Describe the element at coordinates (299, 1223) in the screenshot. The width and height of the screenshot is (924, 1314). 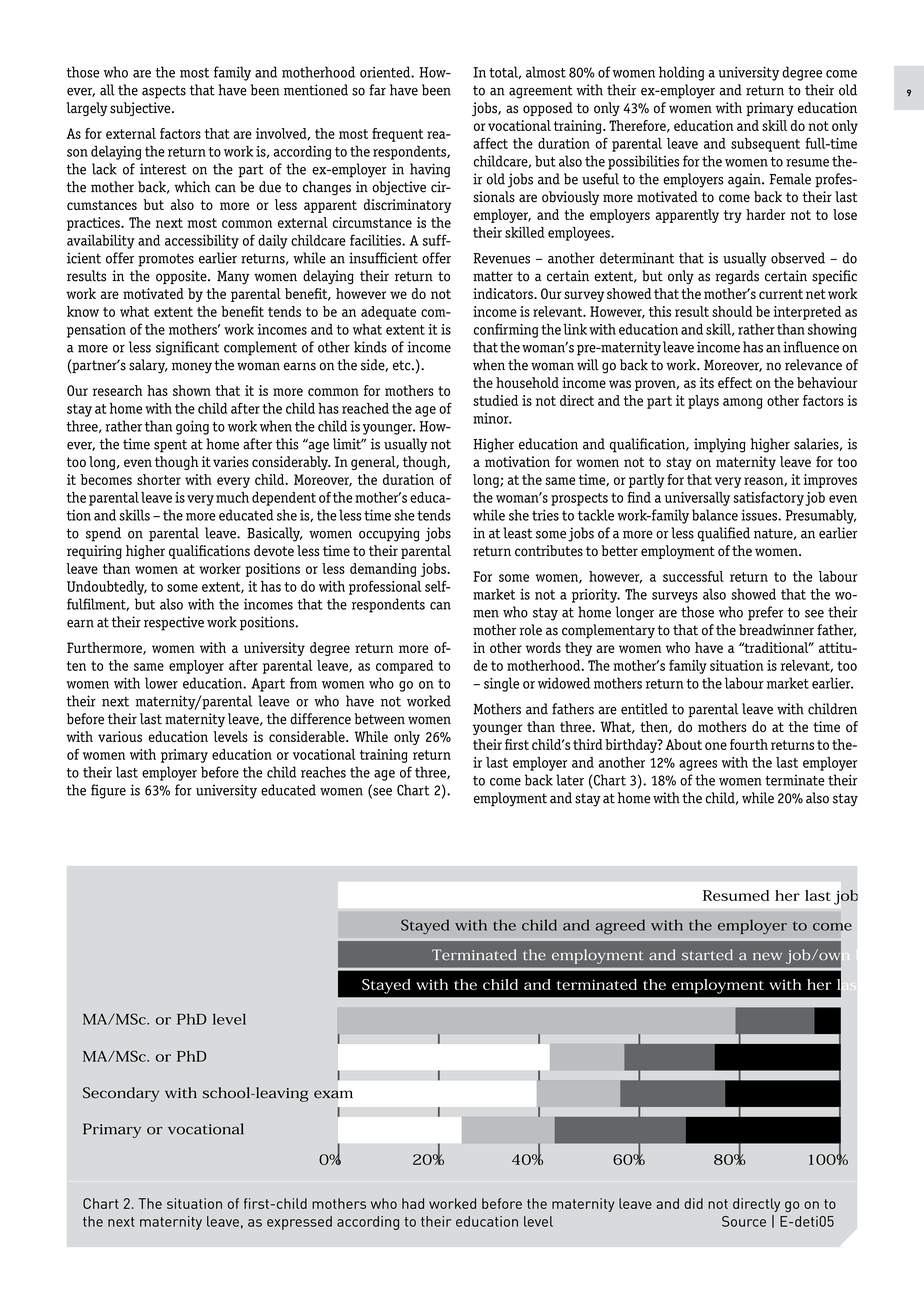
I see `expressed` at that location.
